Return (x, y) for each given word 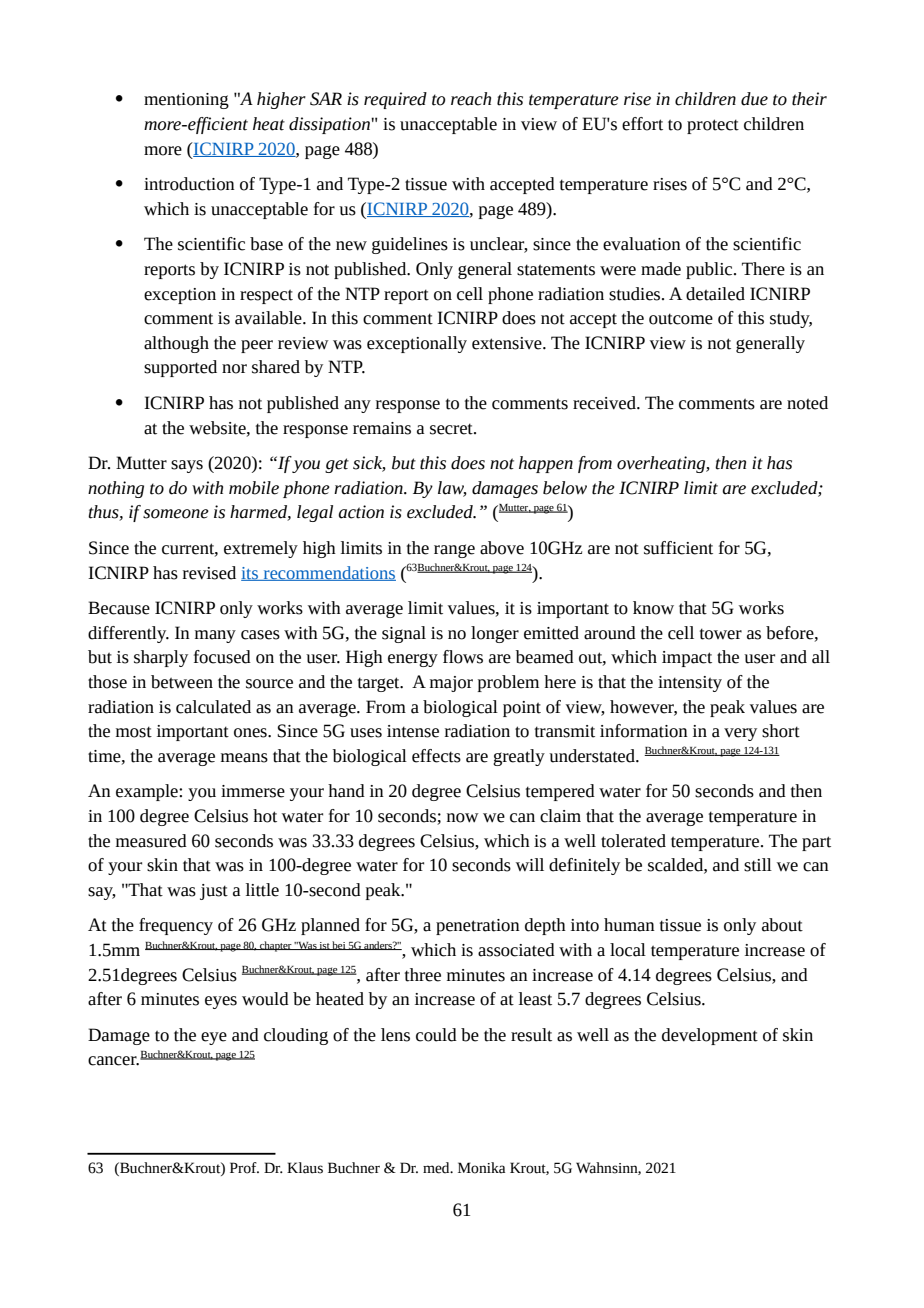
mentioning (186, 101)
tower (721, 634)
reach (471, 99)
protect (713, 126)
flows (463, 657)
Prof (244, 1168)
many (215, 636)
